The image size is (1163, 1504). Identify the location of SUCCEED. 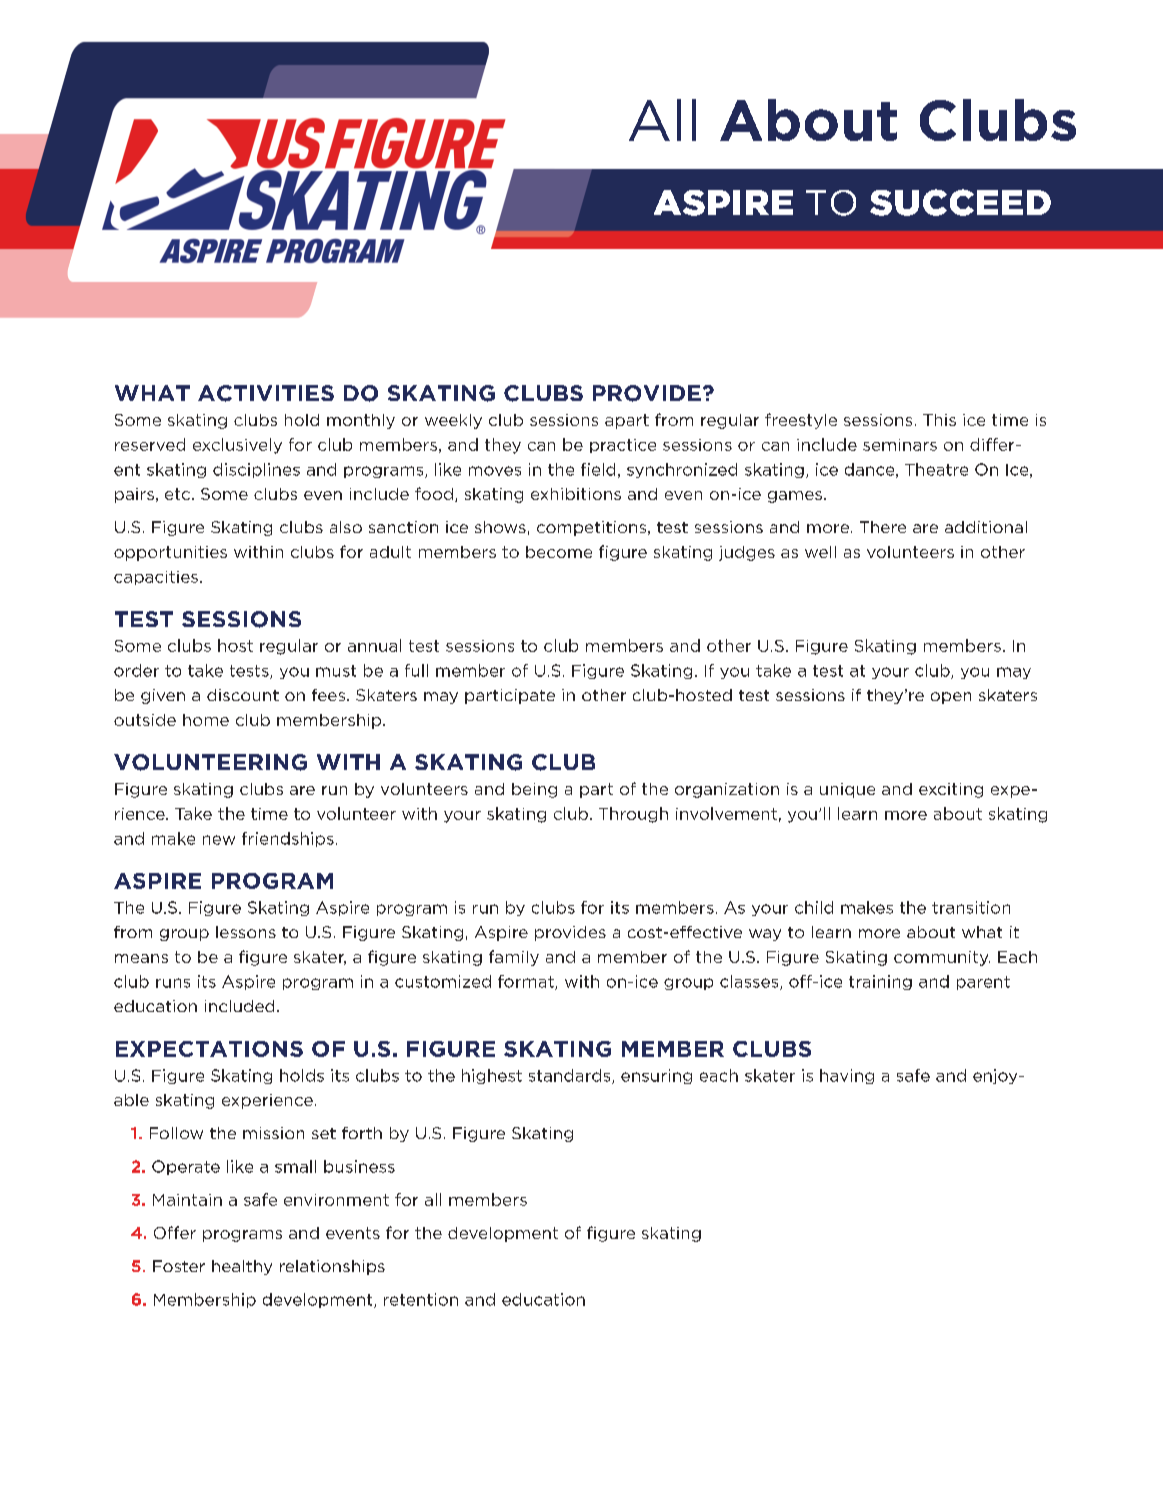
(960, 202).
